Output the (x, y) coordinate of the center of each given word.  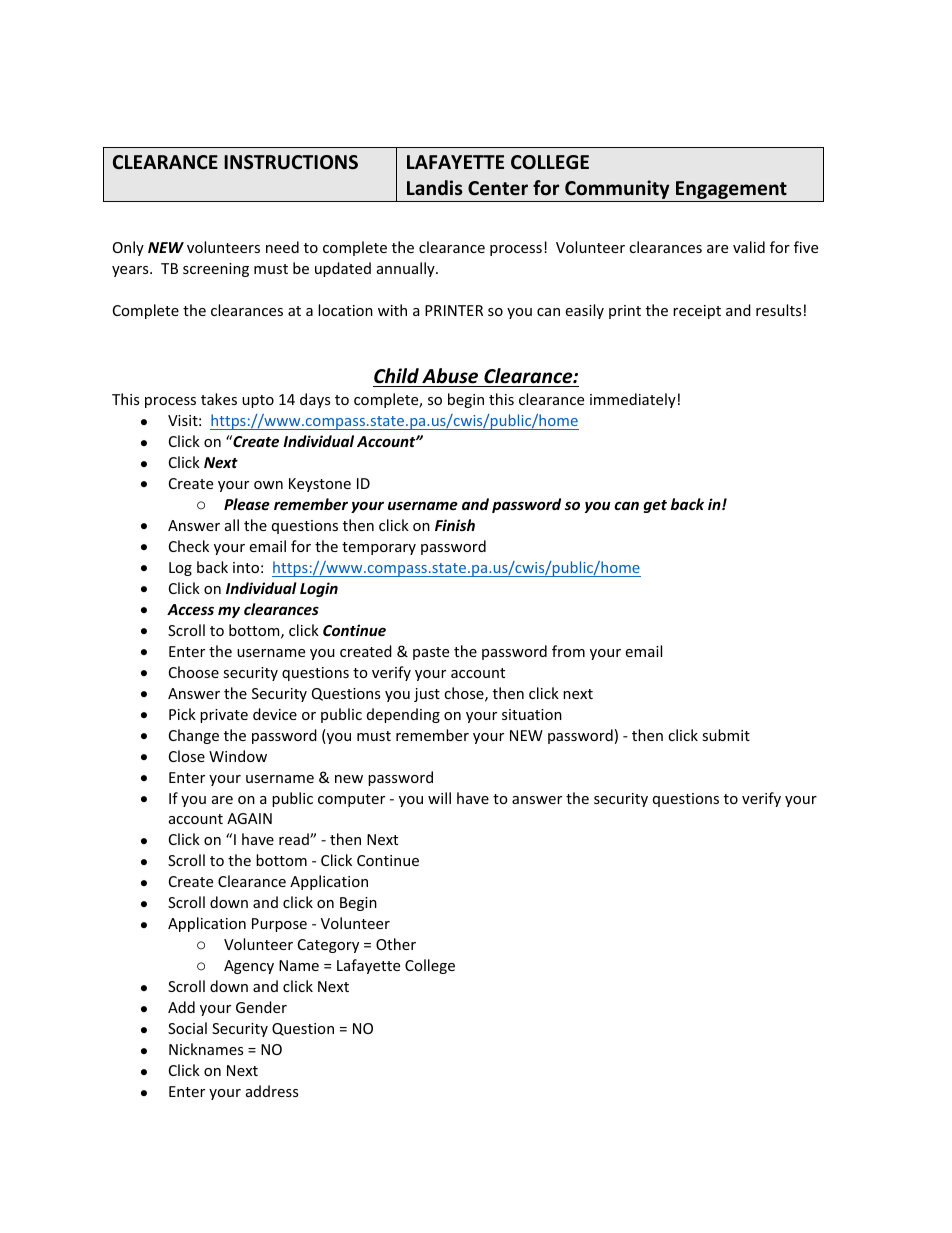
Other (396, 944)
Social (187, 1028)
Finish (455, 525)
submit (726, 735)
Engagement (731, 191)
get (655, 506)
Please (247, 504)
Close (187, 756)
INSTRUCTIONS (291, 162)
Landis (434, 187)
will (439, 798)
